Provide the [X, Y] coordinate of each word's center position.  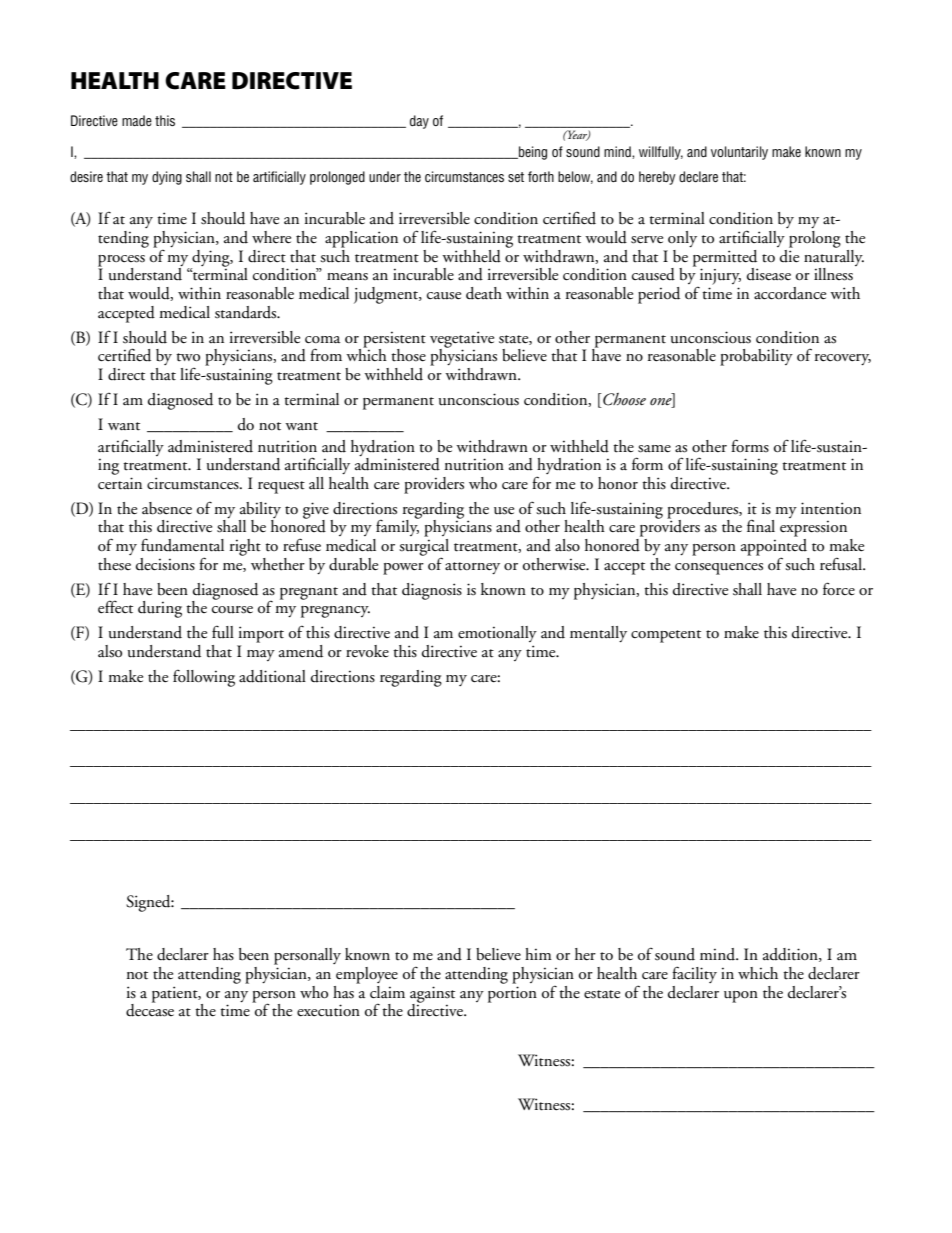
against [432, 995]
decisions [165, 564]
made [137, 120]
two [188, 357]
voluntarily [739, 153]
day [419, 122]
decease [150, 1009]
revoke [367, 651]
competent [666, 636]
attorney [472, 568]
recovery [843, 359]
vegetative [462, 340]
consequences [719, 569]
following [204, 678]
